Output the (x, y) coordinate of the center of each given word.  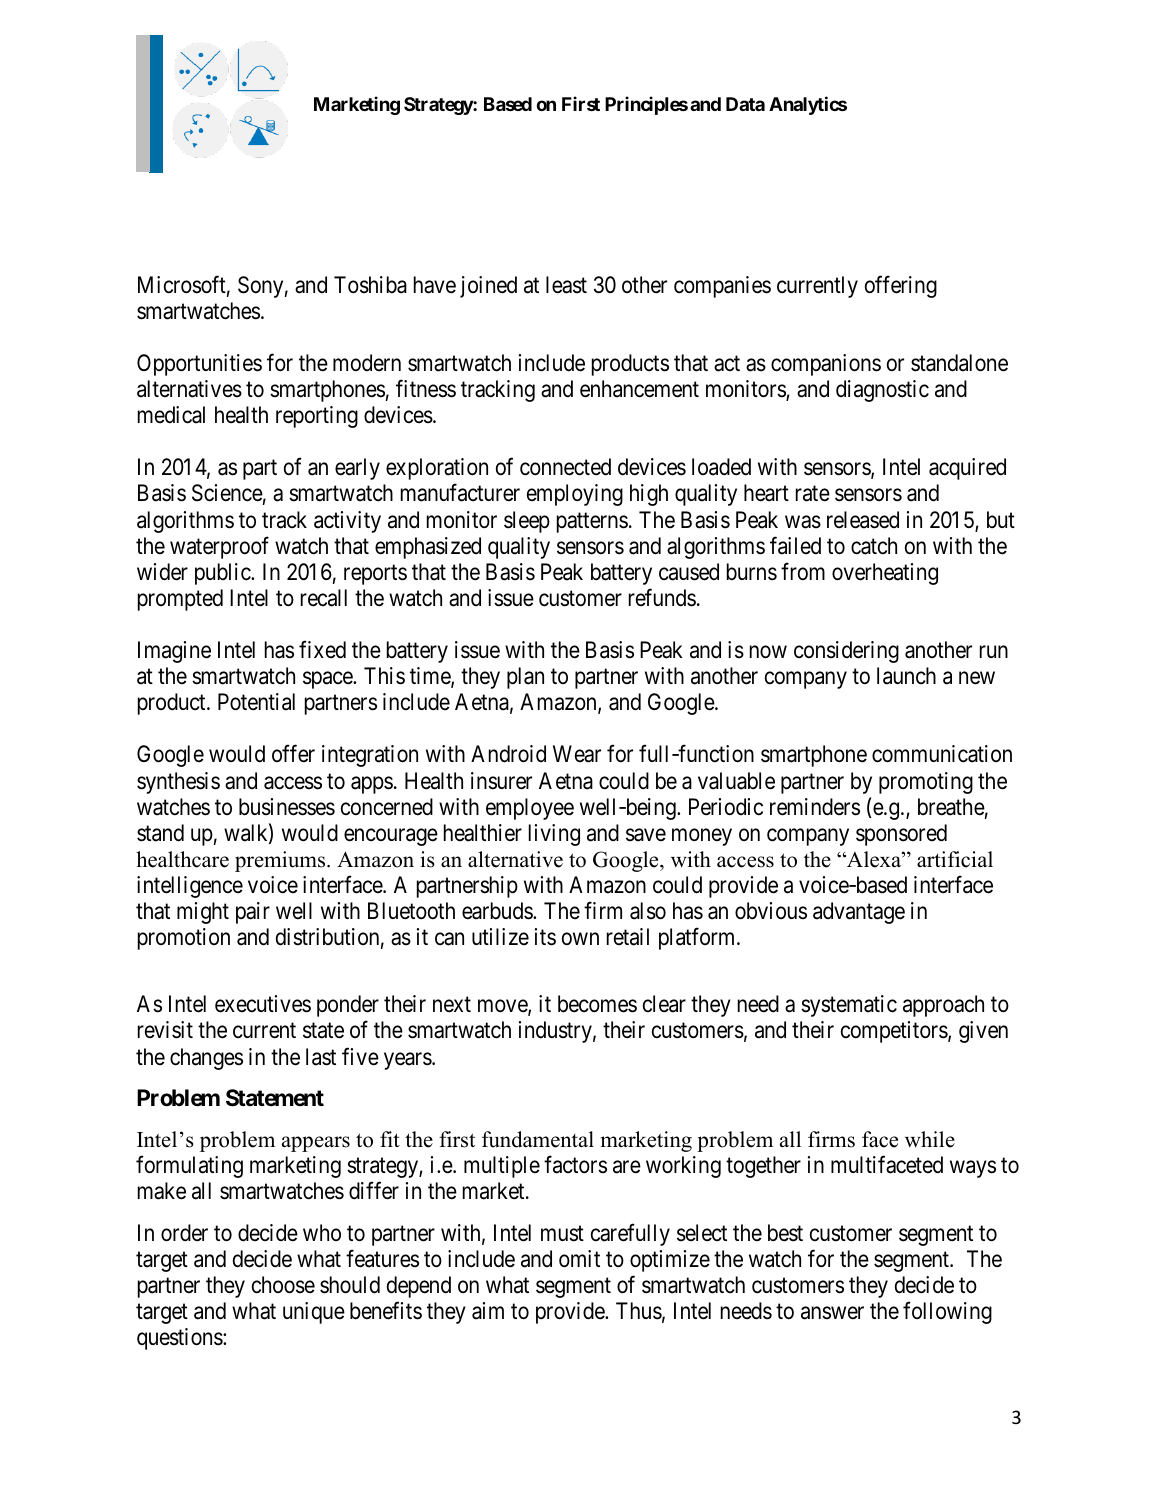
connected (565, 467)
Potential (256, 702)
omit (579, 1259)
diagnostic (882, 391)
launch (906, 676)
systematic (849, 1006)
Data (745, 104)
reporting (317, 417)
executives (263, 1004)
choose (283, 1285)
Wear (577, 754)
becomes (597, 1004)
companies (722, 287)
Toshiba (370, 285)
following (947, 1312)
